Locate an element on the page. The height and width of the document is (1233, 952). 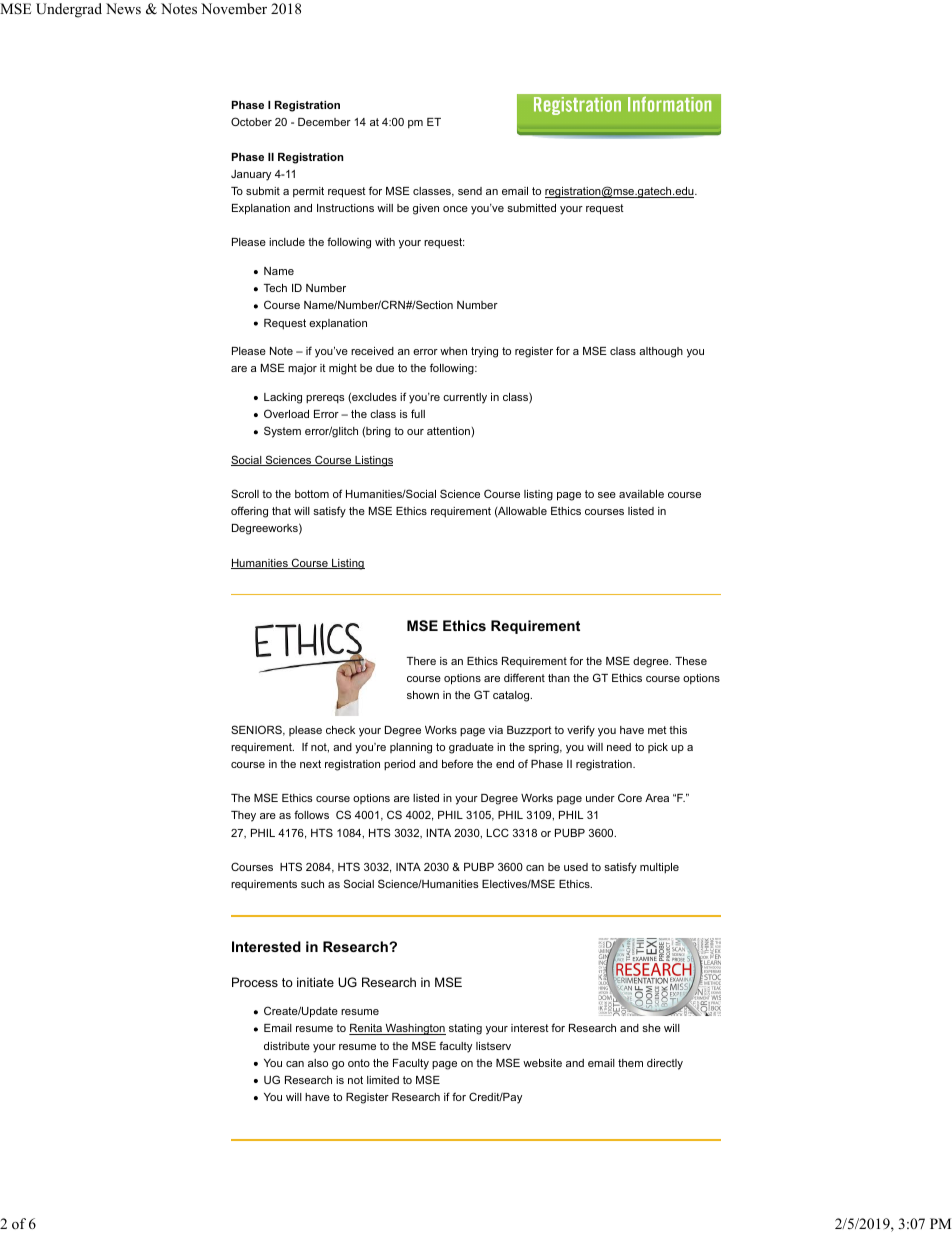
see is located at coordinates (607, 495).
